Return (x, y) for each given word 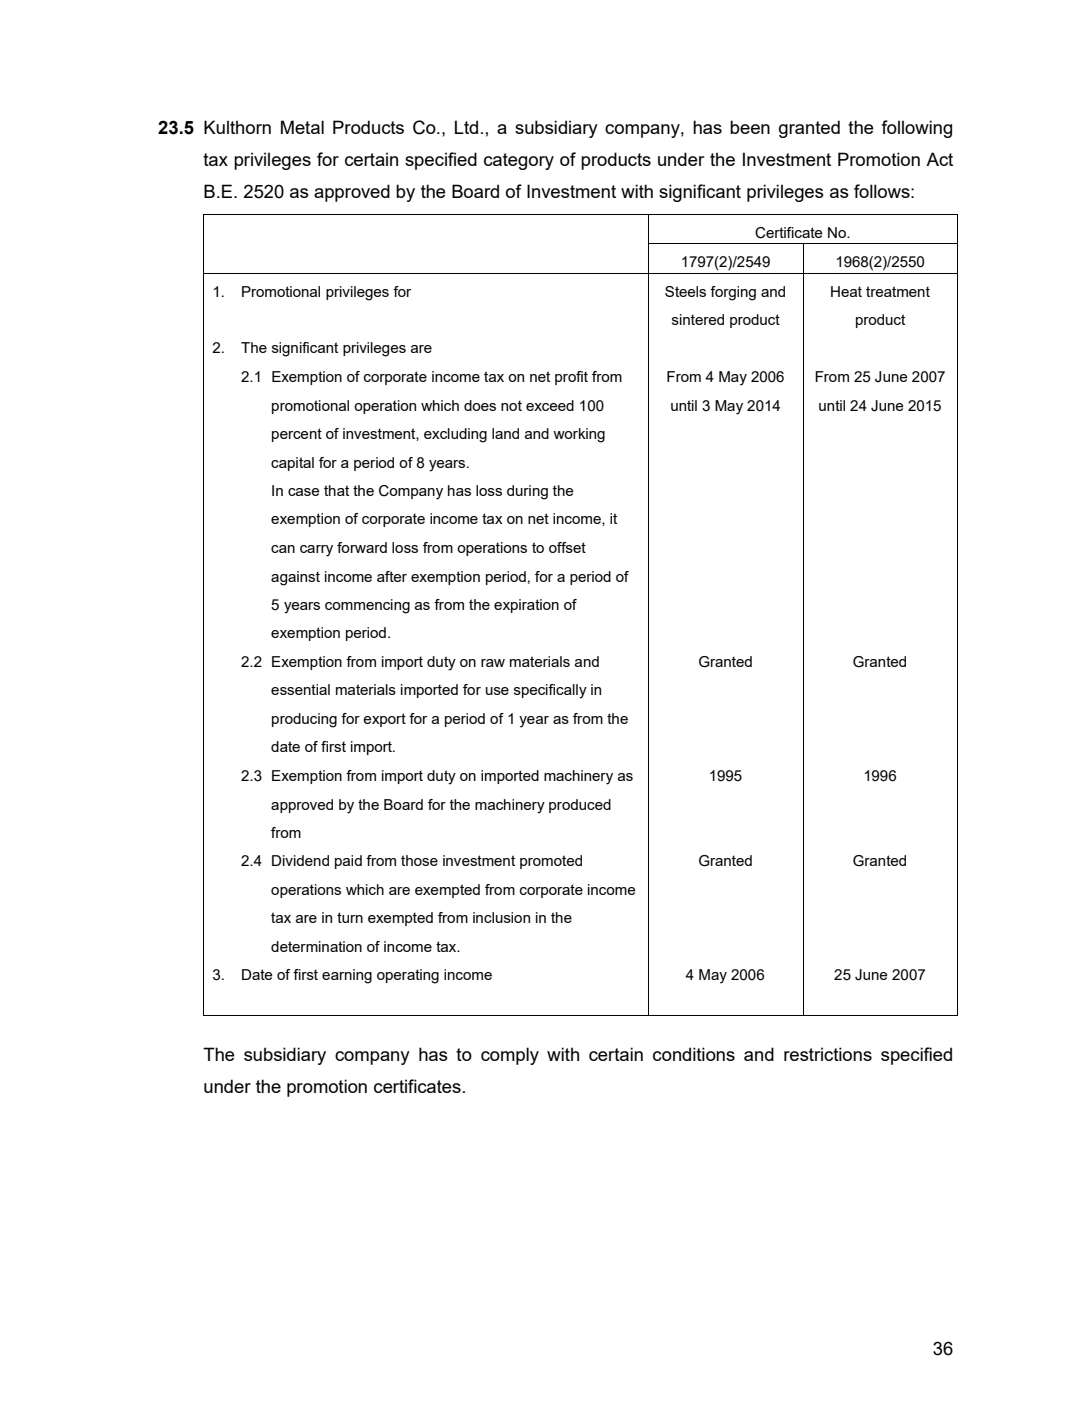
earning (347, 976)
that (336, 490)
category (519, 161)
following (916, 129)
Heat (846, 291)
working (579, 435)
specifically (550, 691)
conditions (694, 1054)
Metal (302, 127)
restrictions (828, 1054)
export (384, 720)
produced (580, 806)
